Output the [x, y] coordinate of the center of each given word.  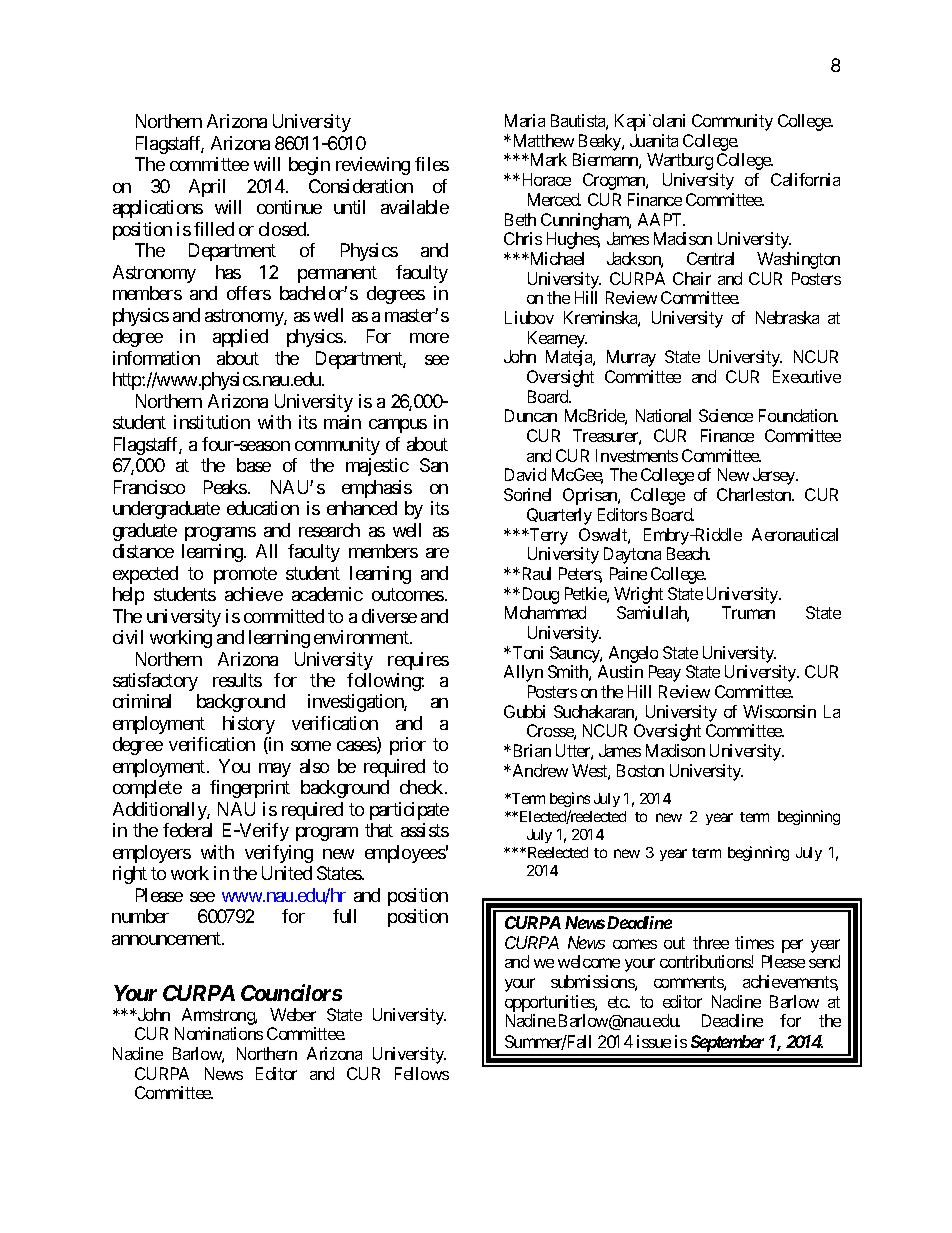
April [207, 188]
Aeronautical [795, 534]
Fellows [422, 1073]
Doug [539, 595]
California [805, 179]
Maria [525, 120]
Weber [293, 1014]
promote [245, 575]
